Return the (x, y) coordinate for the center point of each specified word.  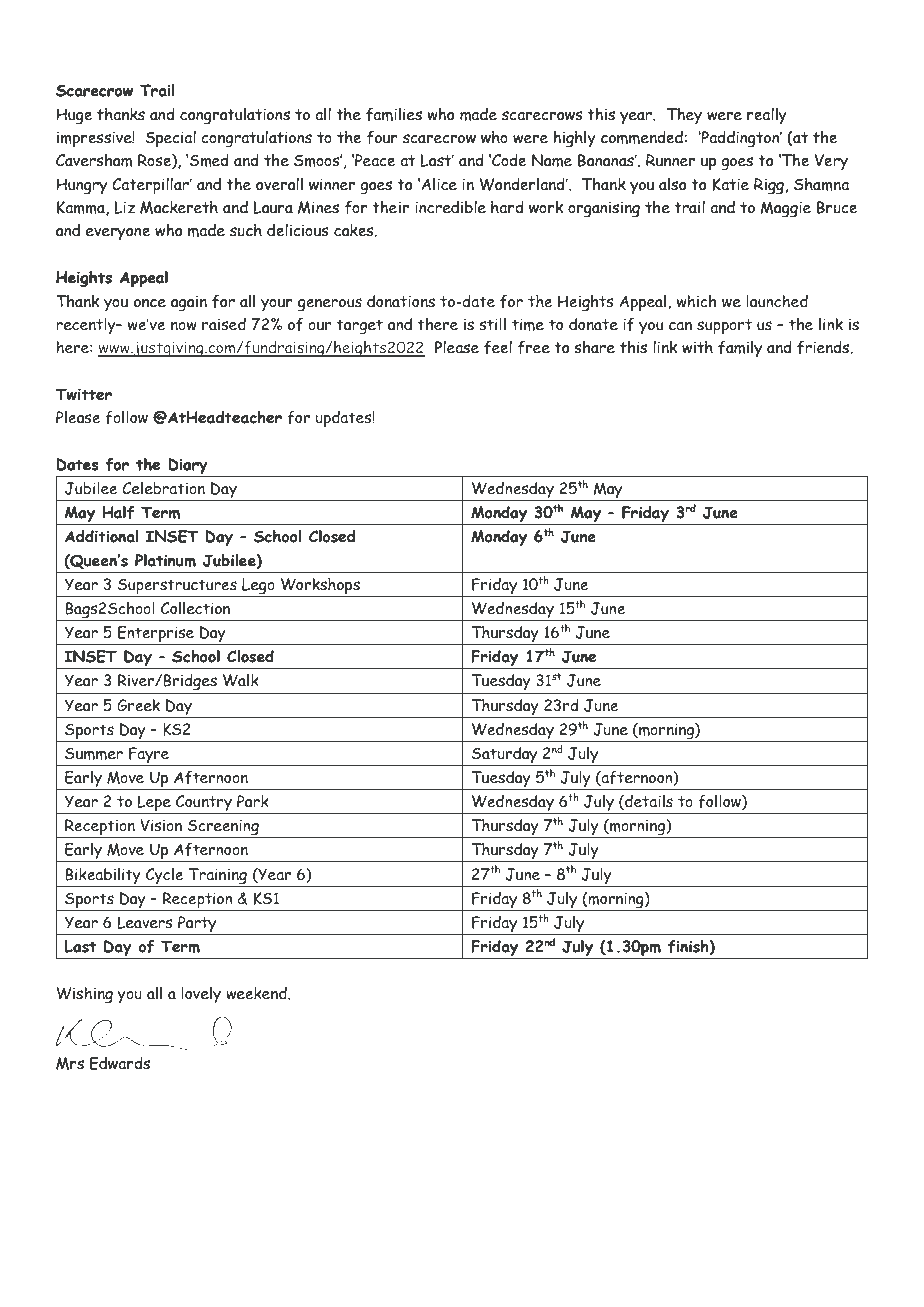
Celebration (163, 488)
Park (253, 801)
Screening (223, 828)
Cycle (164, 876)
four (382, 137)
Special (170, 139)
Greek (138, 705)
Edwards (120, 1063)
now (184, 326)
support (724, 327)
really (767, 115)
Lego (258, 587)
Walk (241, 680)
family (740, 349)
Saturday (505, 756)
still (492, 324)
